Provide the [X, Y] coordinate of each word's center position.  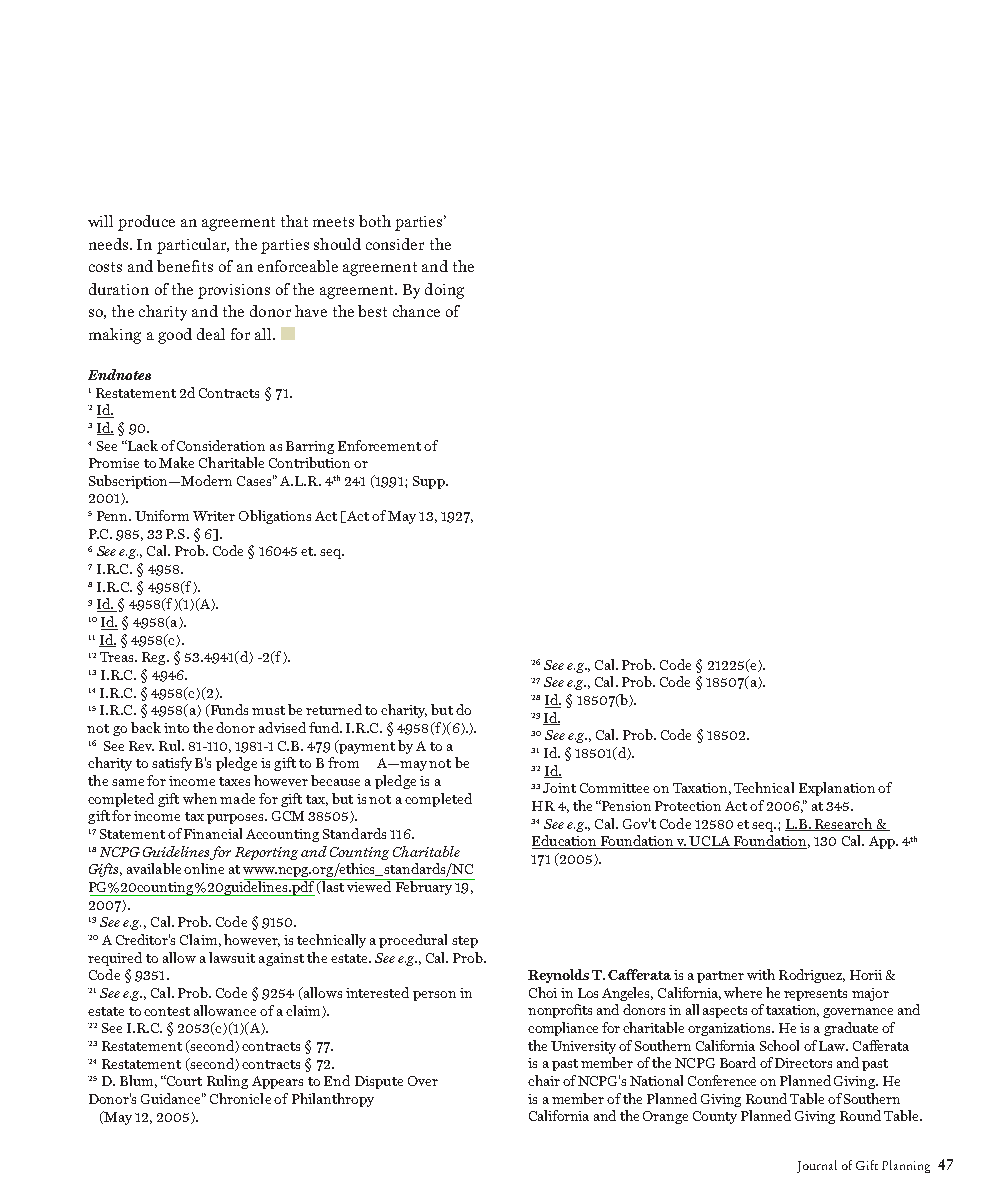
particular [193, 246]
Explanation [837, 789]
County [715, 1117]
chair [544, 1080]
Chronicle [240, 1098]
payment [366, 747]
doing [444, 291]
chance [416, 311]
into [176, 728]
